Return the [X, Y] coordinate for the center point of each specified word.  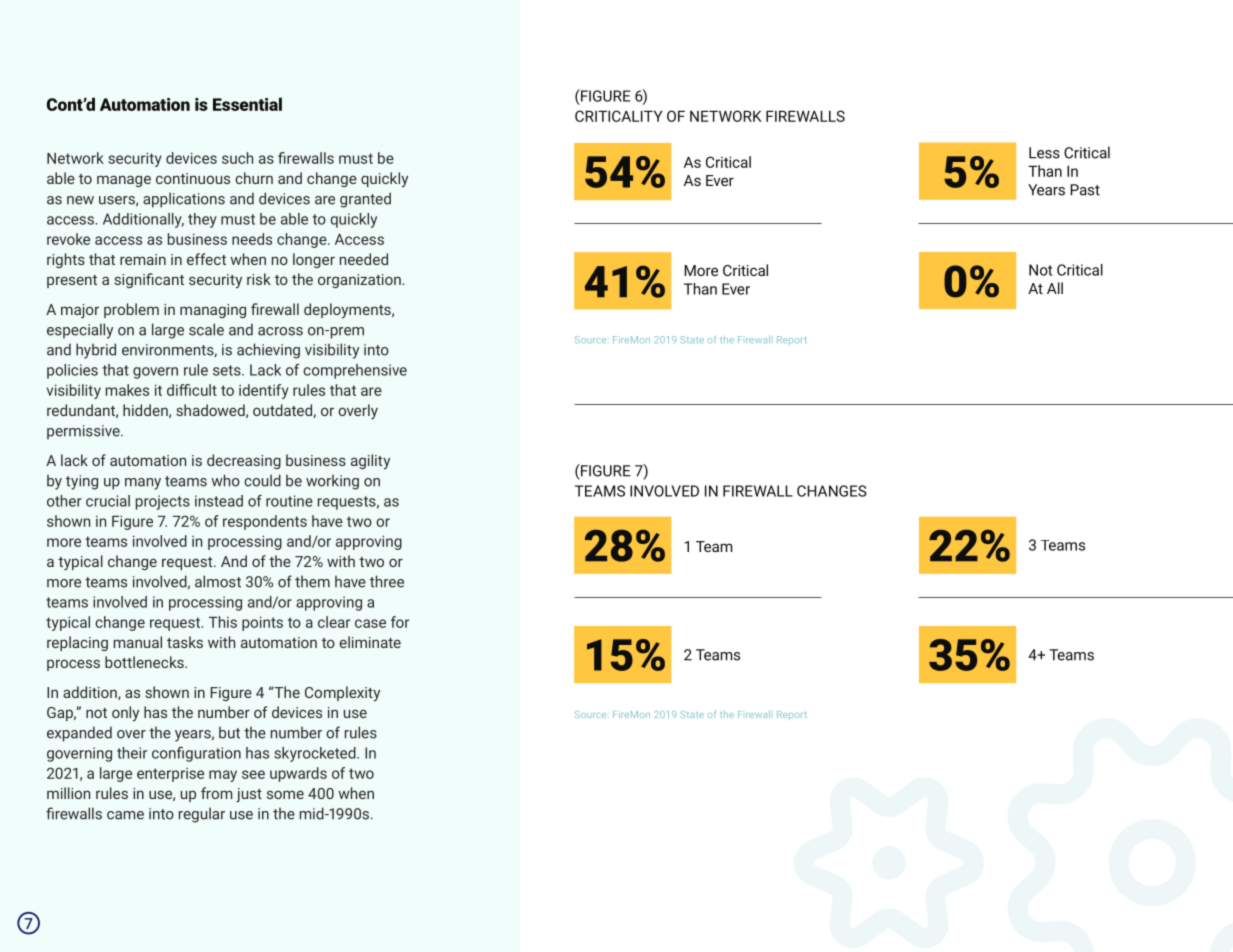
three [387, 581]
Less [1044, 153]
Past [1085, 190]
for [400, 622]
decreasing [244, 461]
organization [360, 281]
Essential [247, 104]
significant [149, 280]
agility [370, 462]
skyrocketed [316, 754]
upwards [298, 774]
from [216, 793]
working [332, 482]
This [223, 622]
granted [365, 200]
